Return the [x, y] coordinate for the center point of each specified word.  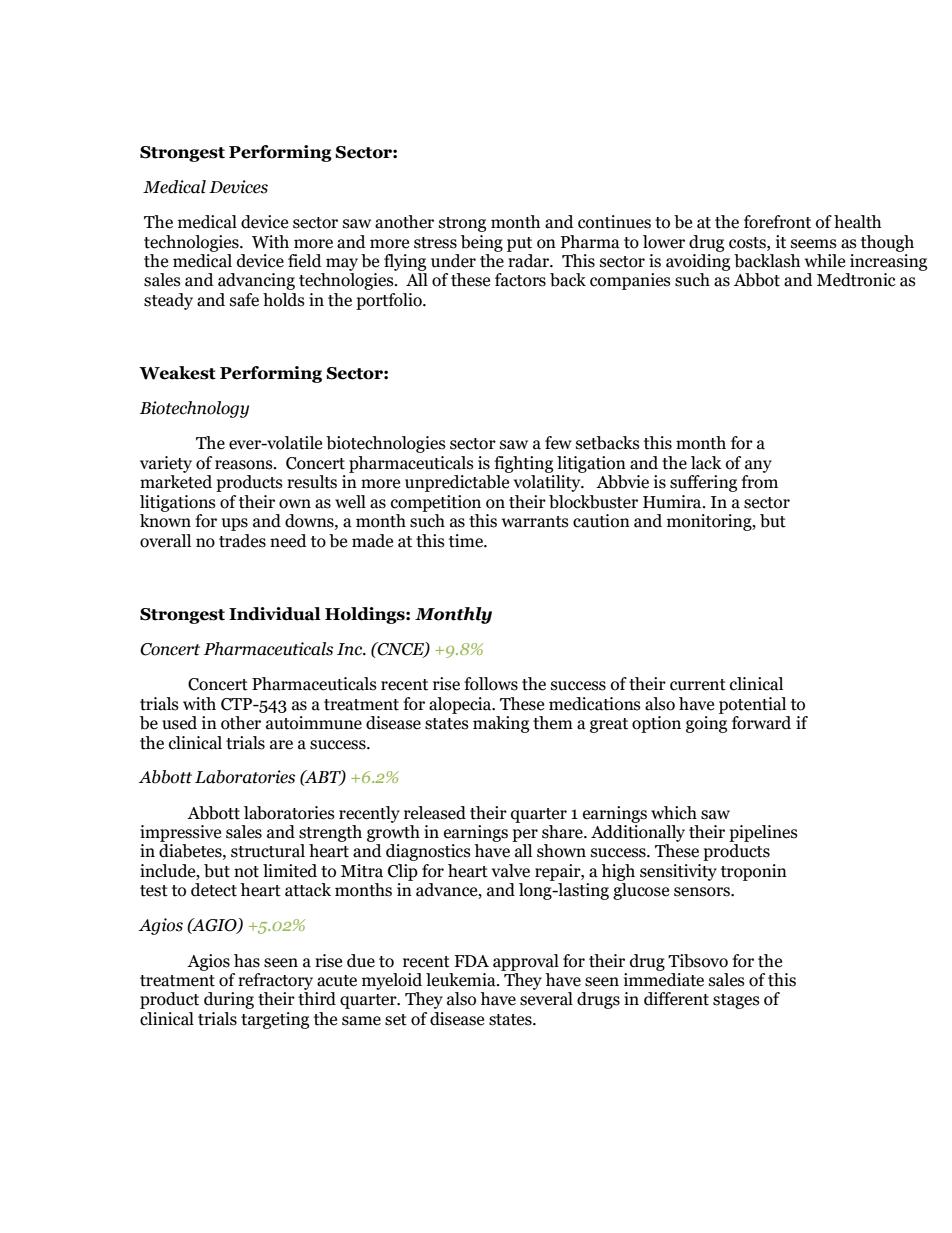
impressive [180, 833]
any [758, 466]
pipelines [763, 833]
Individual [275, 614]
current [698, 685]
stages [736, 1001]
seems [814, 244]
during [229, 1000]
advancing [256, 281]
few [558, 443]
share [563, 832]
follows [491, 684]
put [519, 244]
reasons [245, 465]
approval [526, 962]
